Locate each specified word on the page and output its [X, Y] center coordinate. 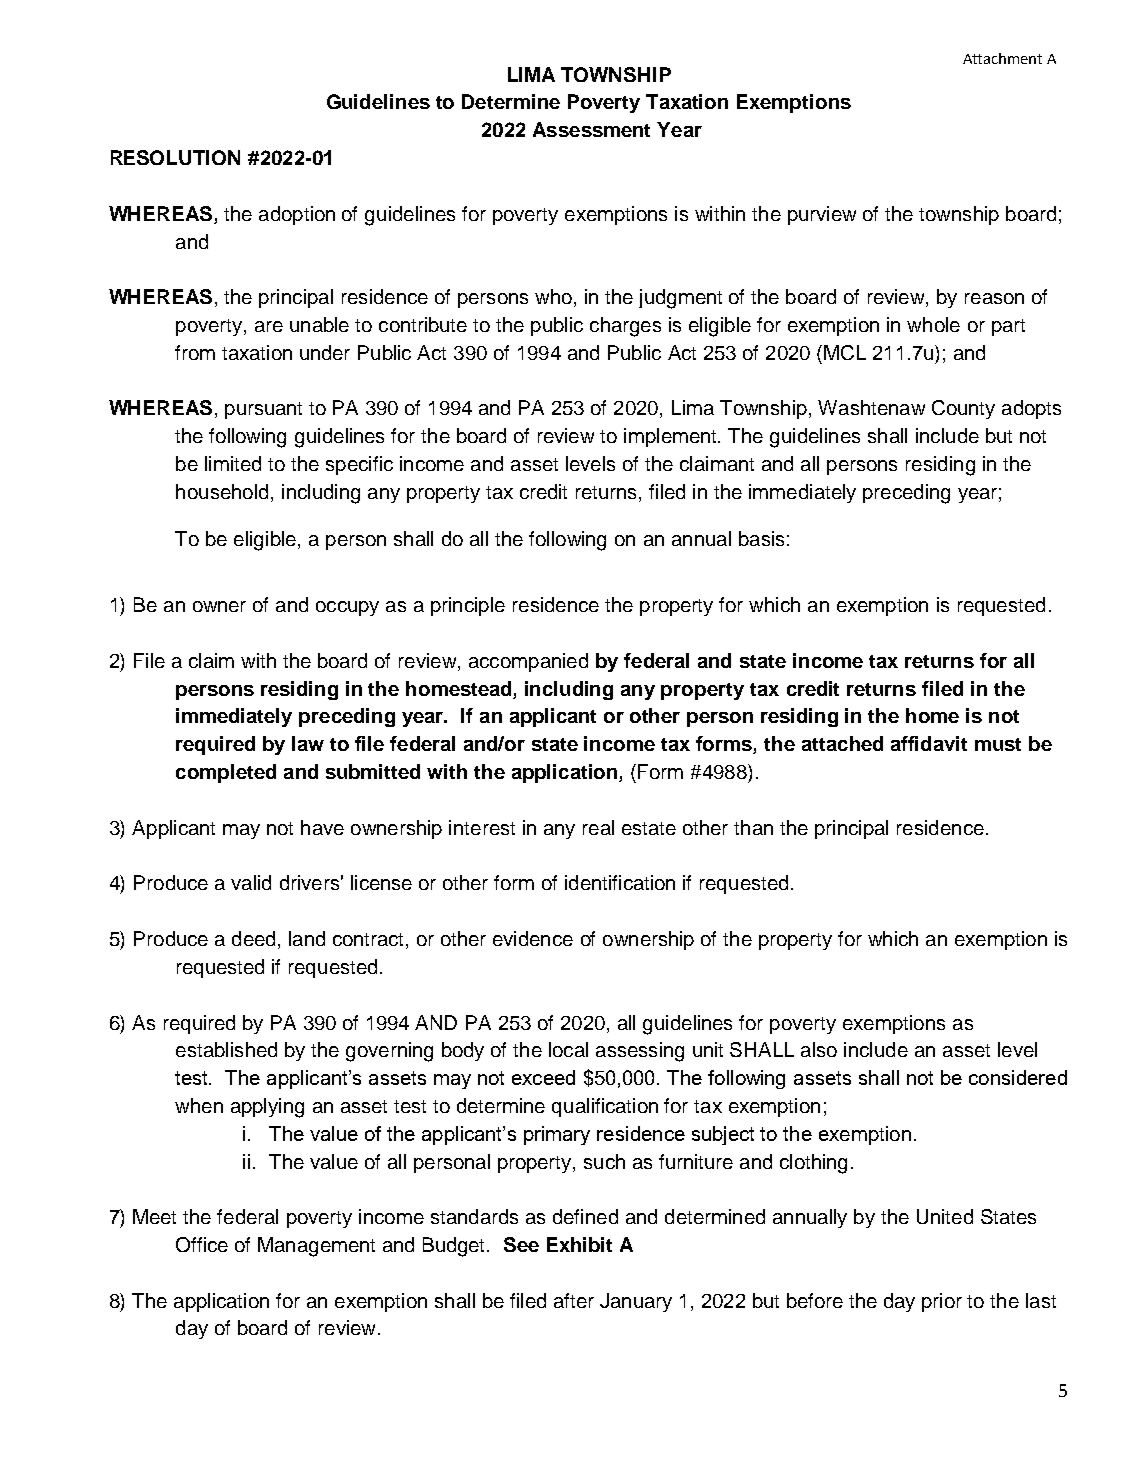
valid [251, 882]
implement [672, 437]
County [963, 409]
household [222, 491]
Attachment [1002, 58]
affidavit [929, 743]
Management [316, 1247]
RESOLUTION [175, 157]
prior [942, 1302]
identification [620, 882]
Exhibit [579, 1244]
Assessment [591, 129]
